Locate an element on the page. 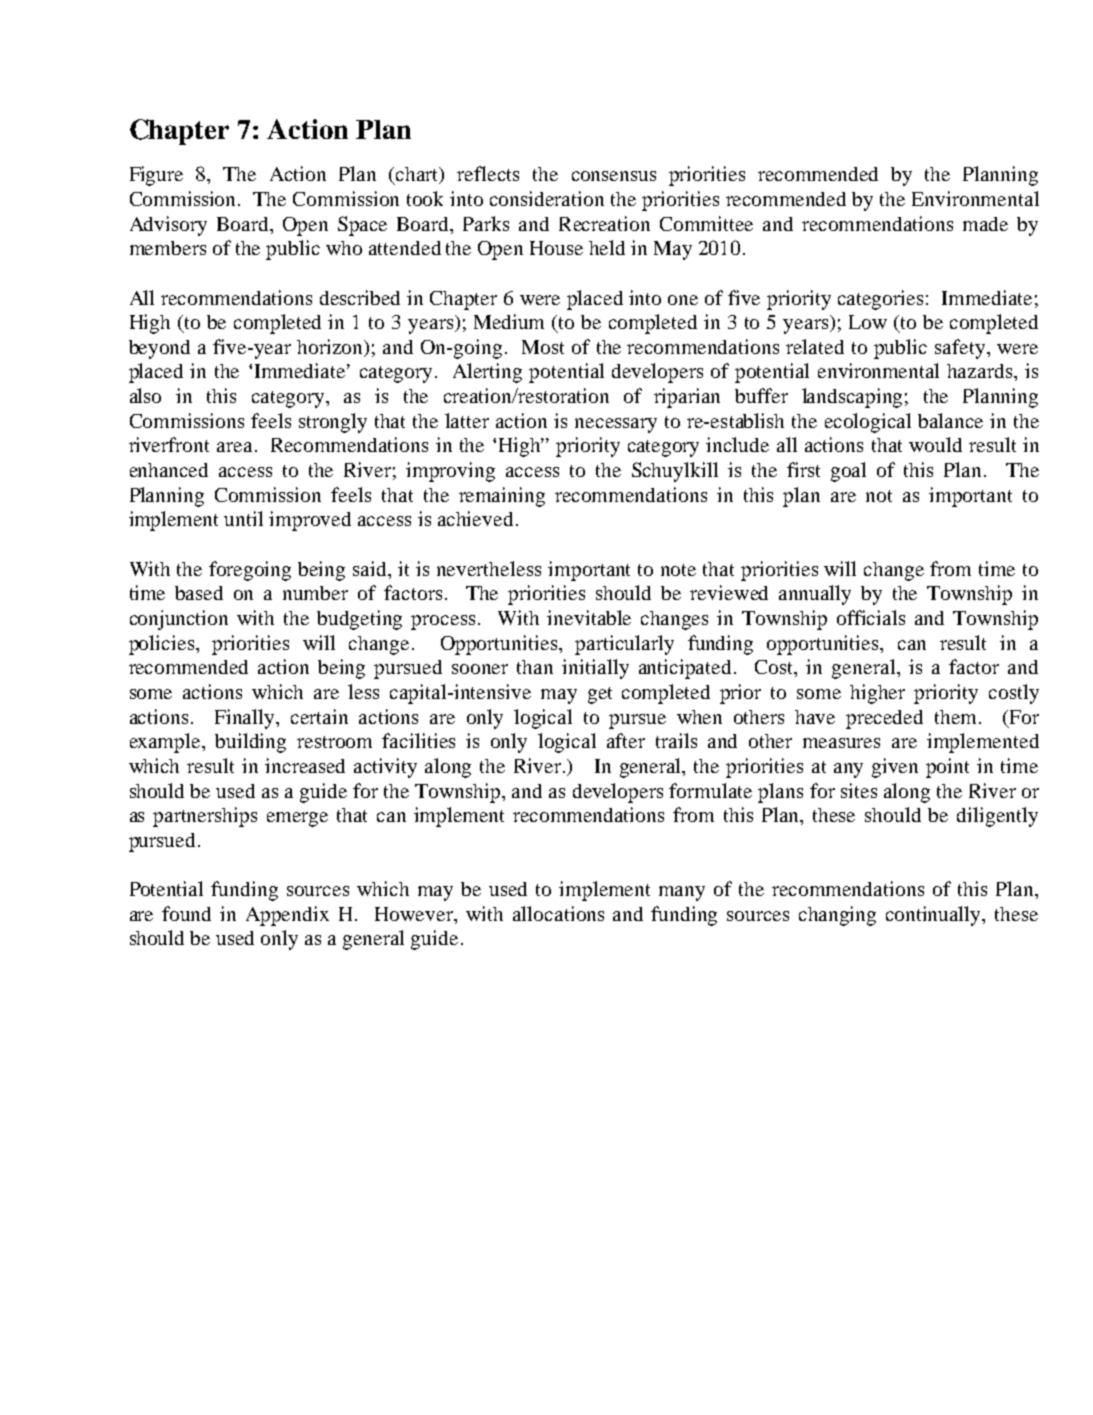 The height and width of the page is (1415, 1093). continually is located at coordinates (935, 916).
